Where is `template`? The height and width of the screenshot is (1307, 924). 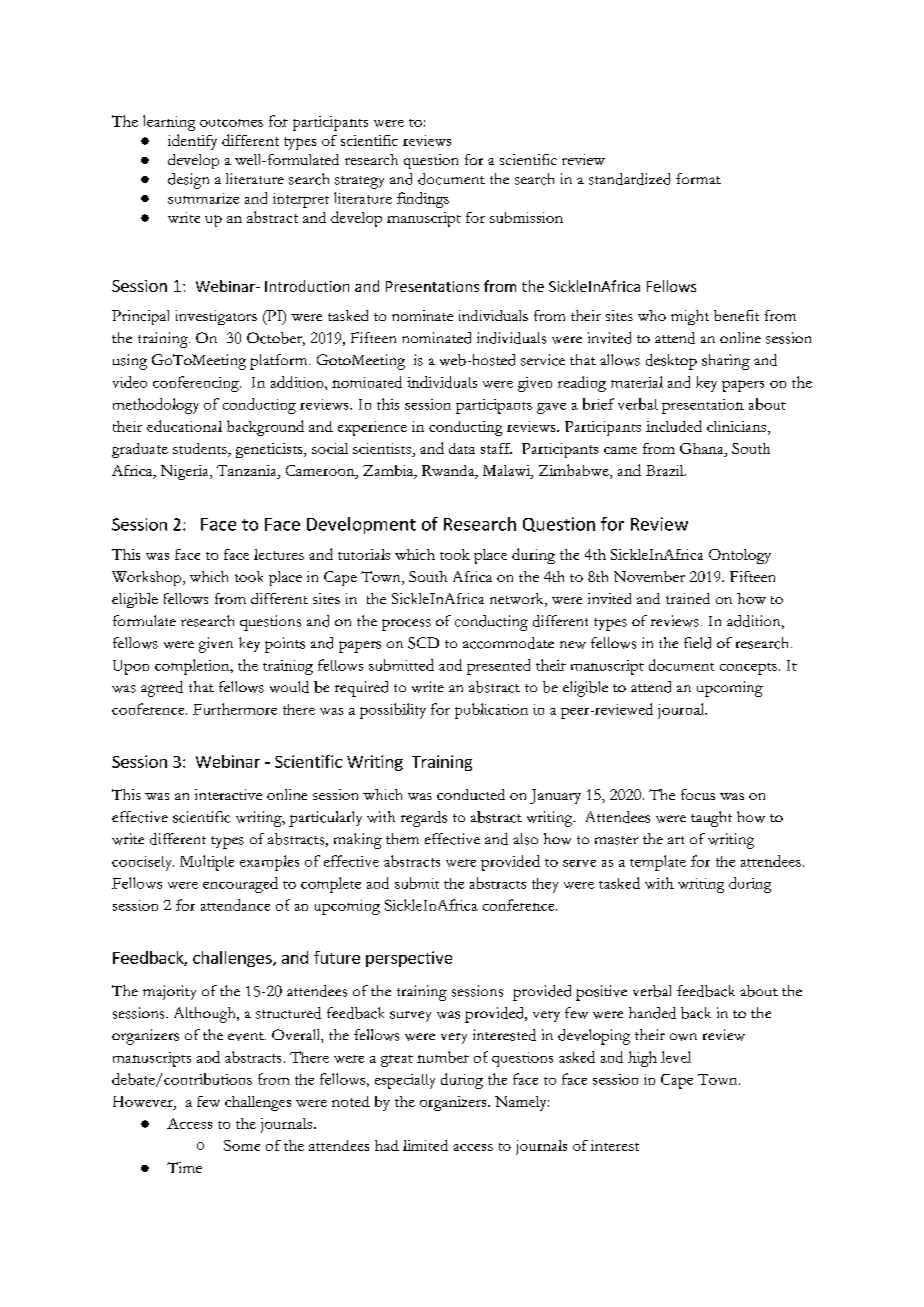
template is located at coordinates (658, 863).
